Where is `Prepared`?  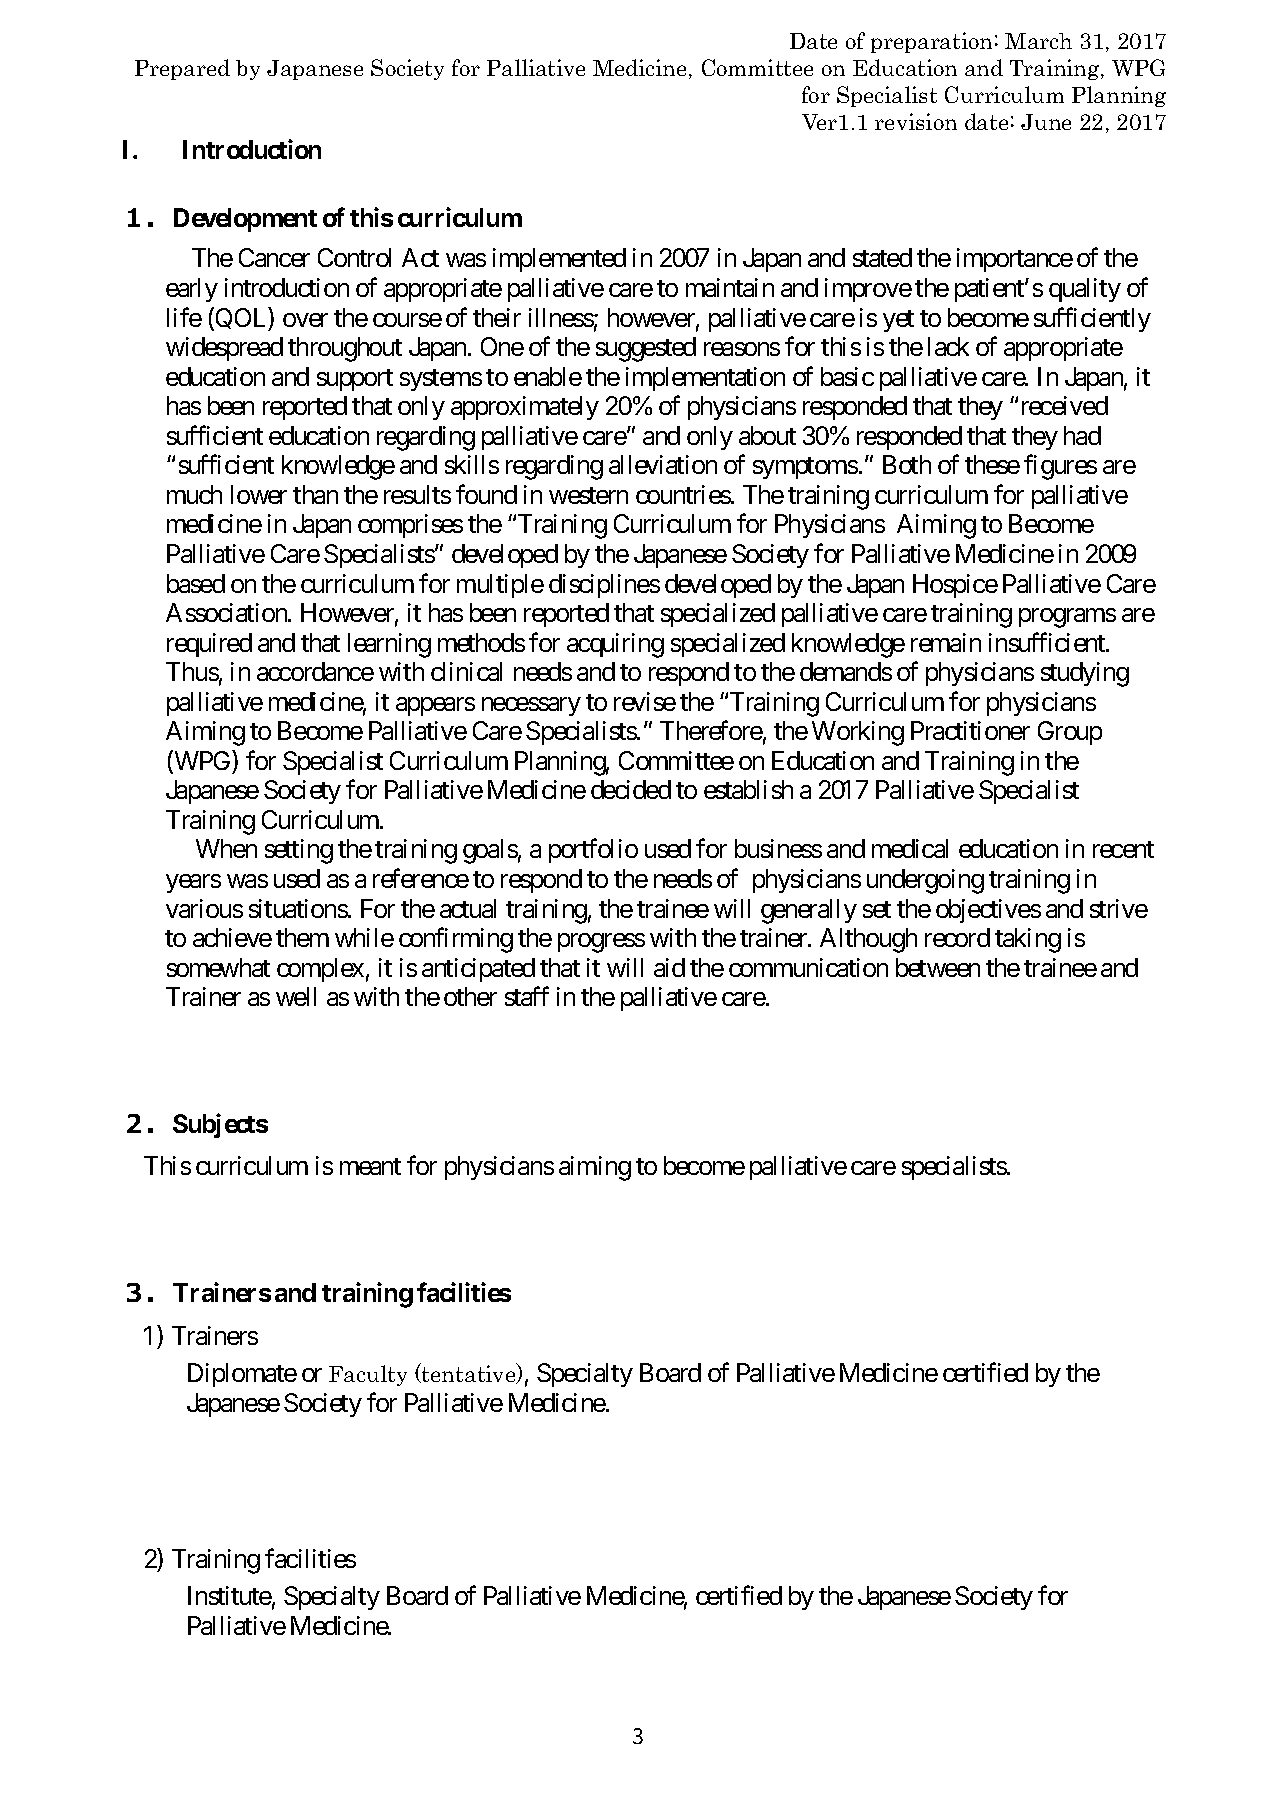 Prepared is located at coordinates (182, 69).
